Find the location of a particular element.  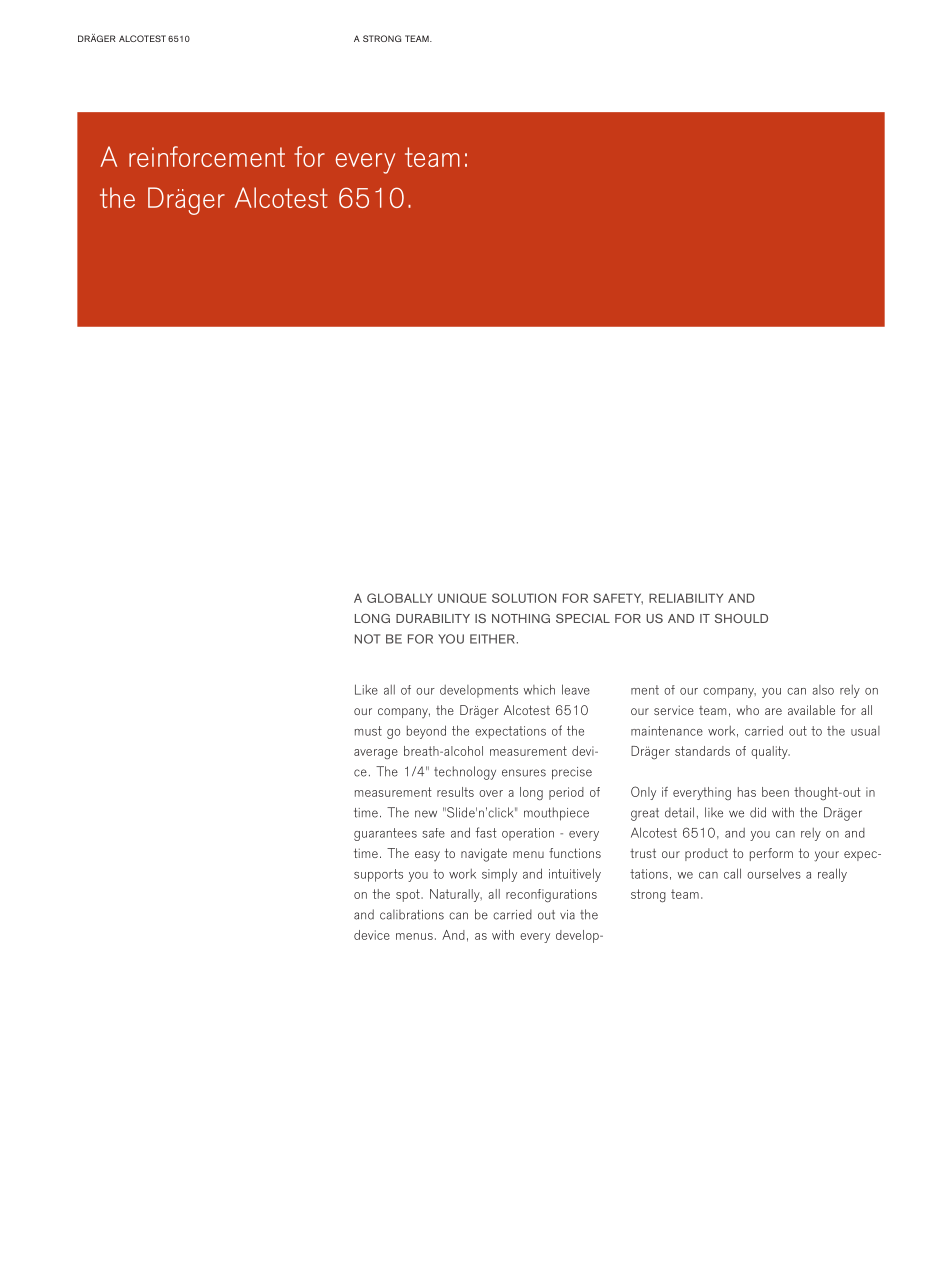

calibrations is located at coordinates (412, 914).
